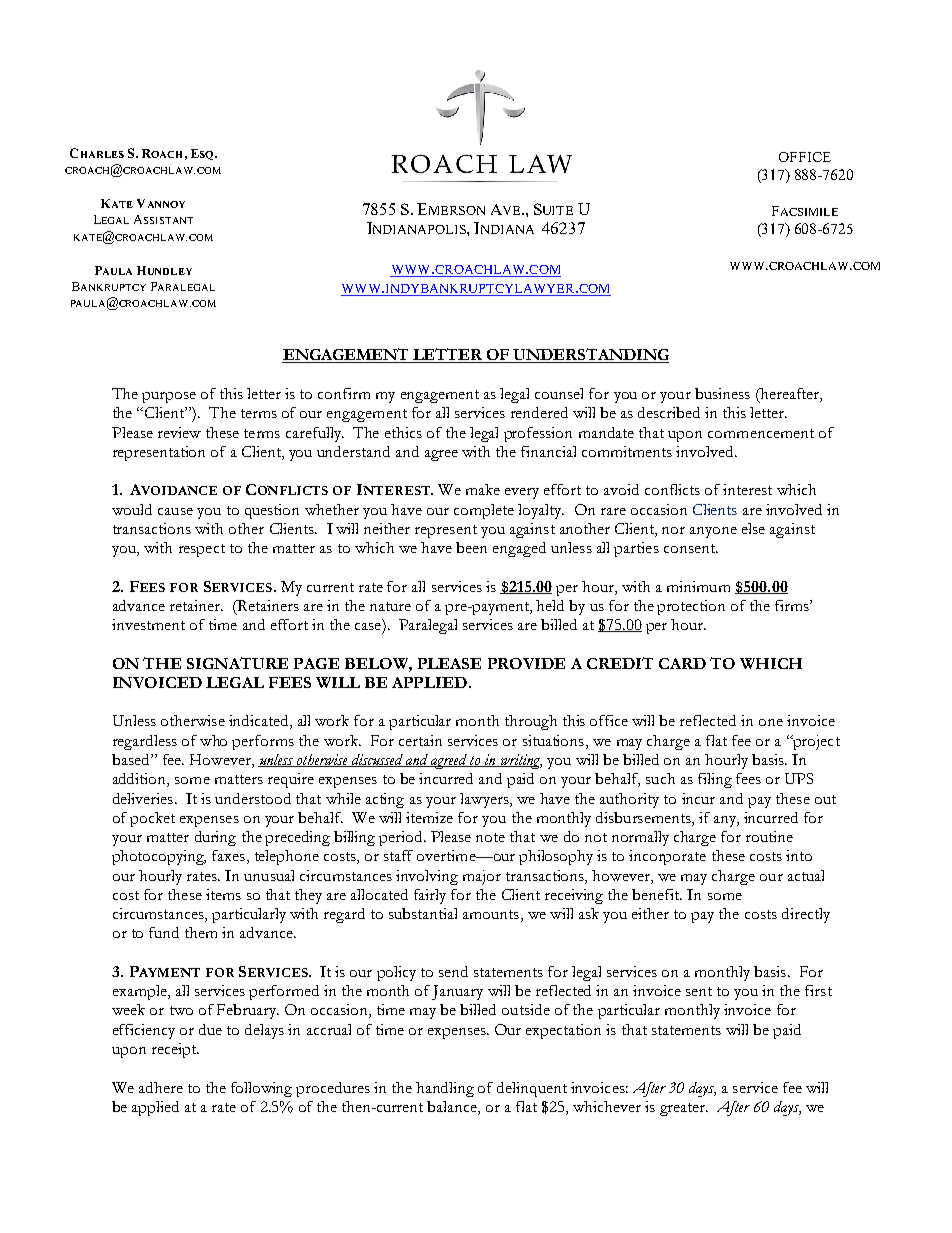 The width and height of the screenshot is (952, 1233). What do you see at coordinates (806, 915) in the screenshot?
I see `directly` at bounding box center [806, 915].
